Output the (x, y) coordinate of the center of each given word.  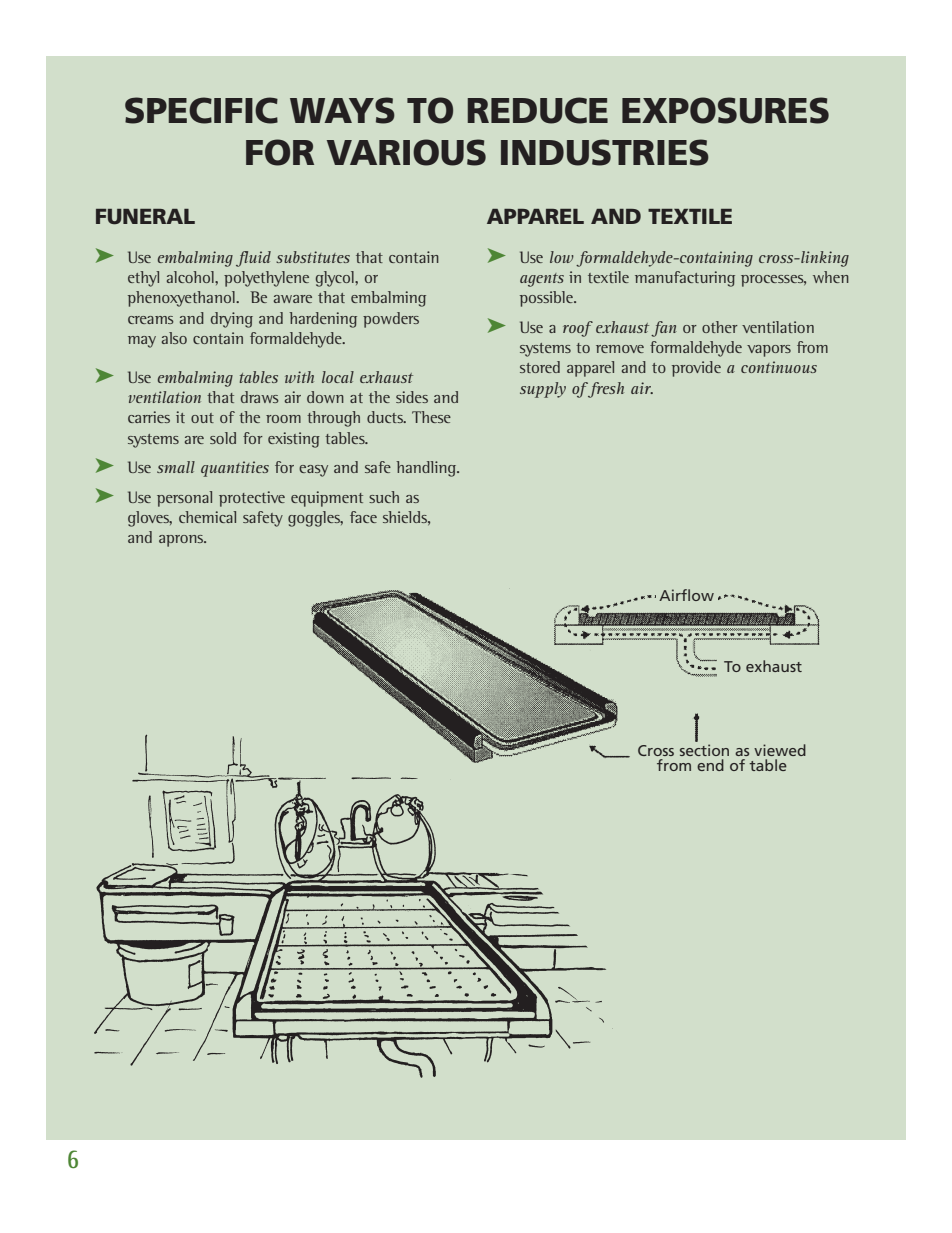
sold (223, 438)
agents (542, 280)
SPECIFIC (201, 110)
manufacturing (685, 279)
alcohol (191, 277)
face (363, 517)
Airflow (686, 595)
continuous (779, 367)
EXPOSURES (725, 110)
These (431, 417)
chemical (207, 517)
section (704, 750)
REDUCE (537, 110)
